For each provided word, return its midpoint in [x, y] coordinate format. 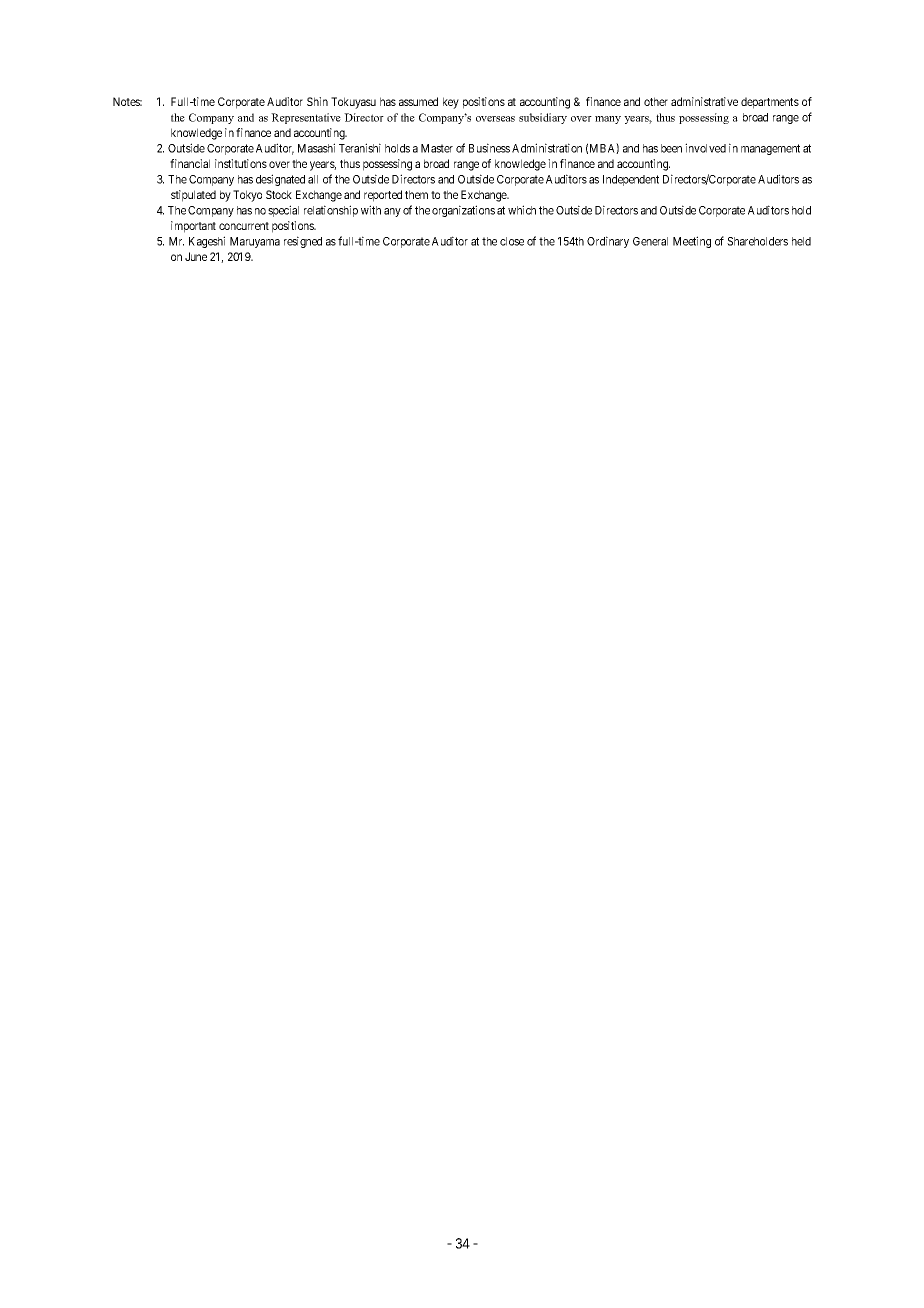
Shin [317, 101]
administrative [704, 101]
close [512, 241]
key [451, 103]
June [196, 256]
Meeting [692, 242]
